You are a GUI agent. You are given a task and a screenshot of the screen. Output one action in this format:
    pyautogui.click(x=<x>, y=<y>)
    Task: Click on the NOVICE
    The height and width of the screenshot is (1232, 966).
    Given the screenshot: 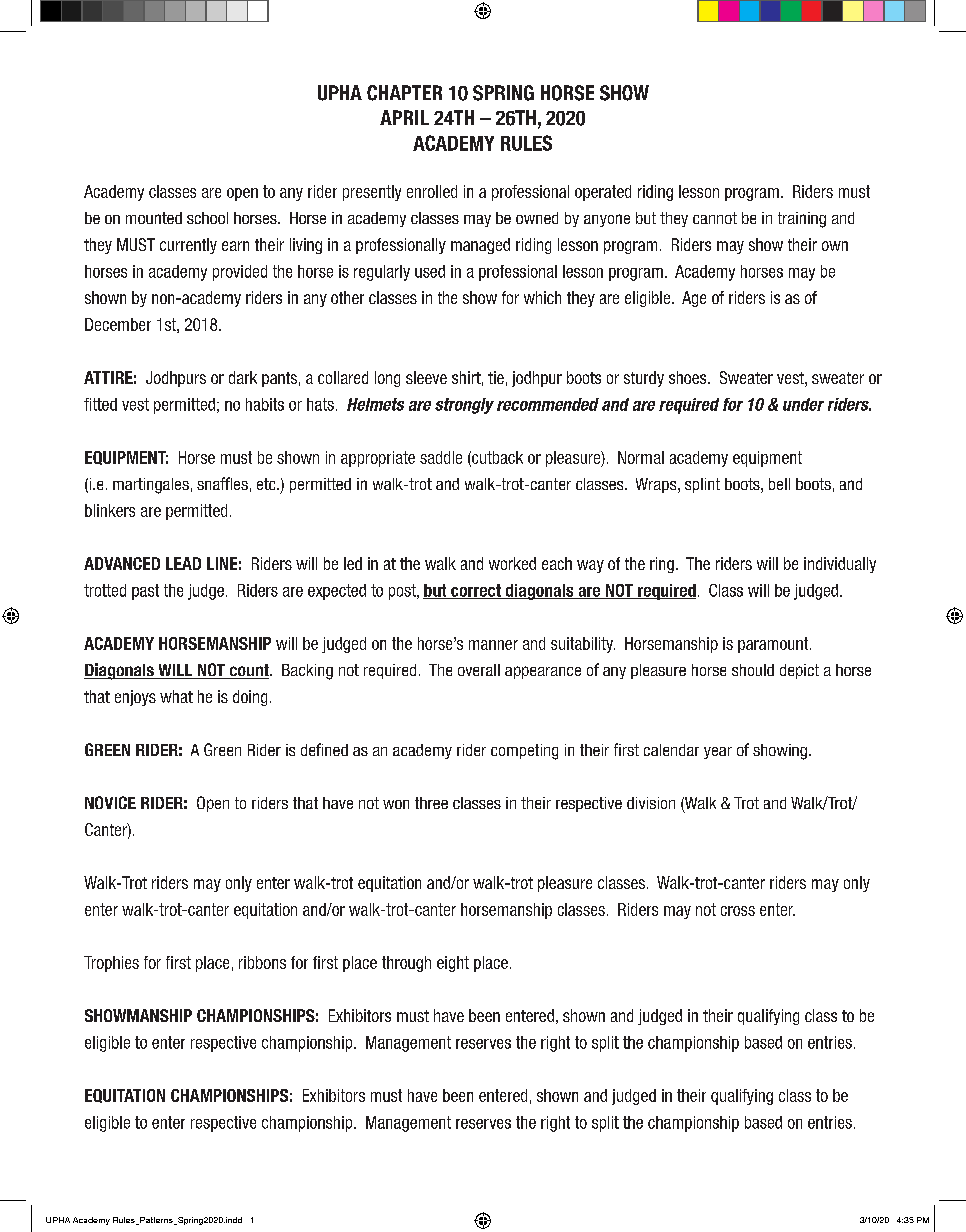 What is the action you would take?
    pyautogui.click(x=110, y=802)
